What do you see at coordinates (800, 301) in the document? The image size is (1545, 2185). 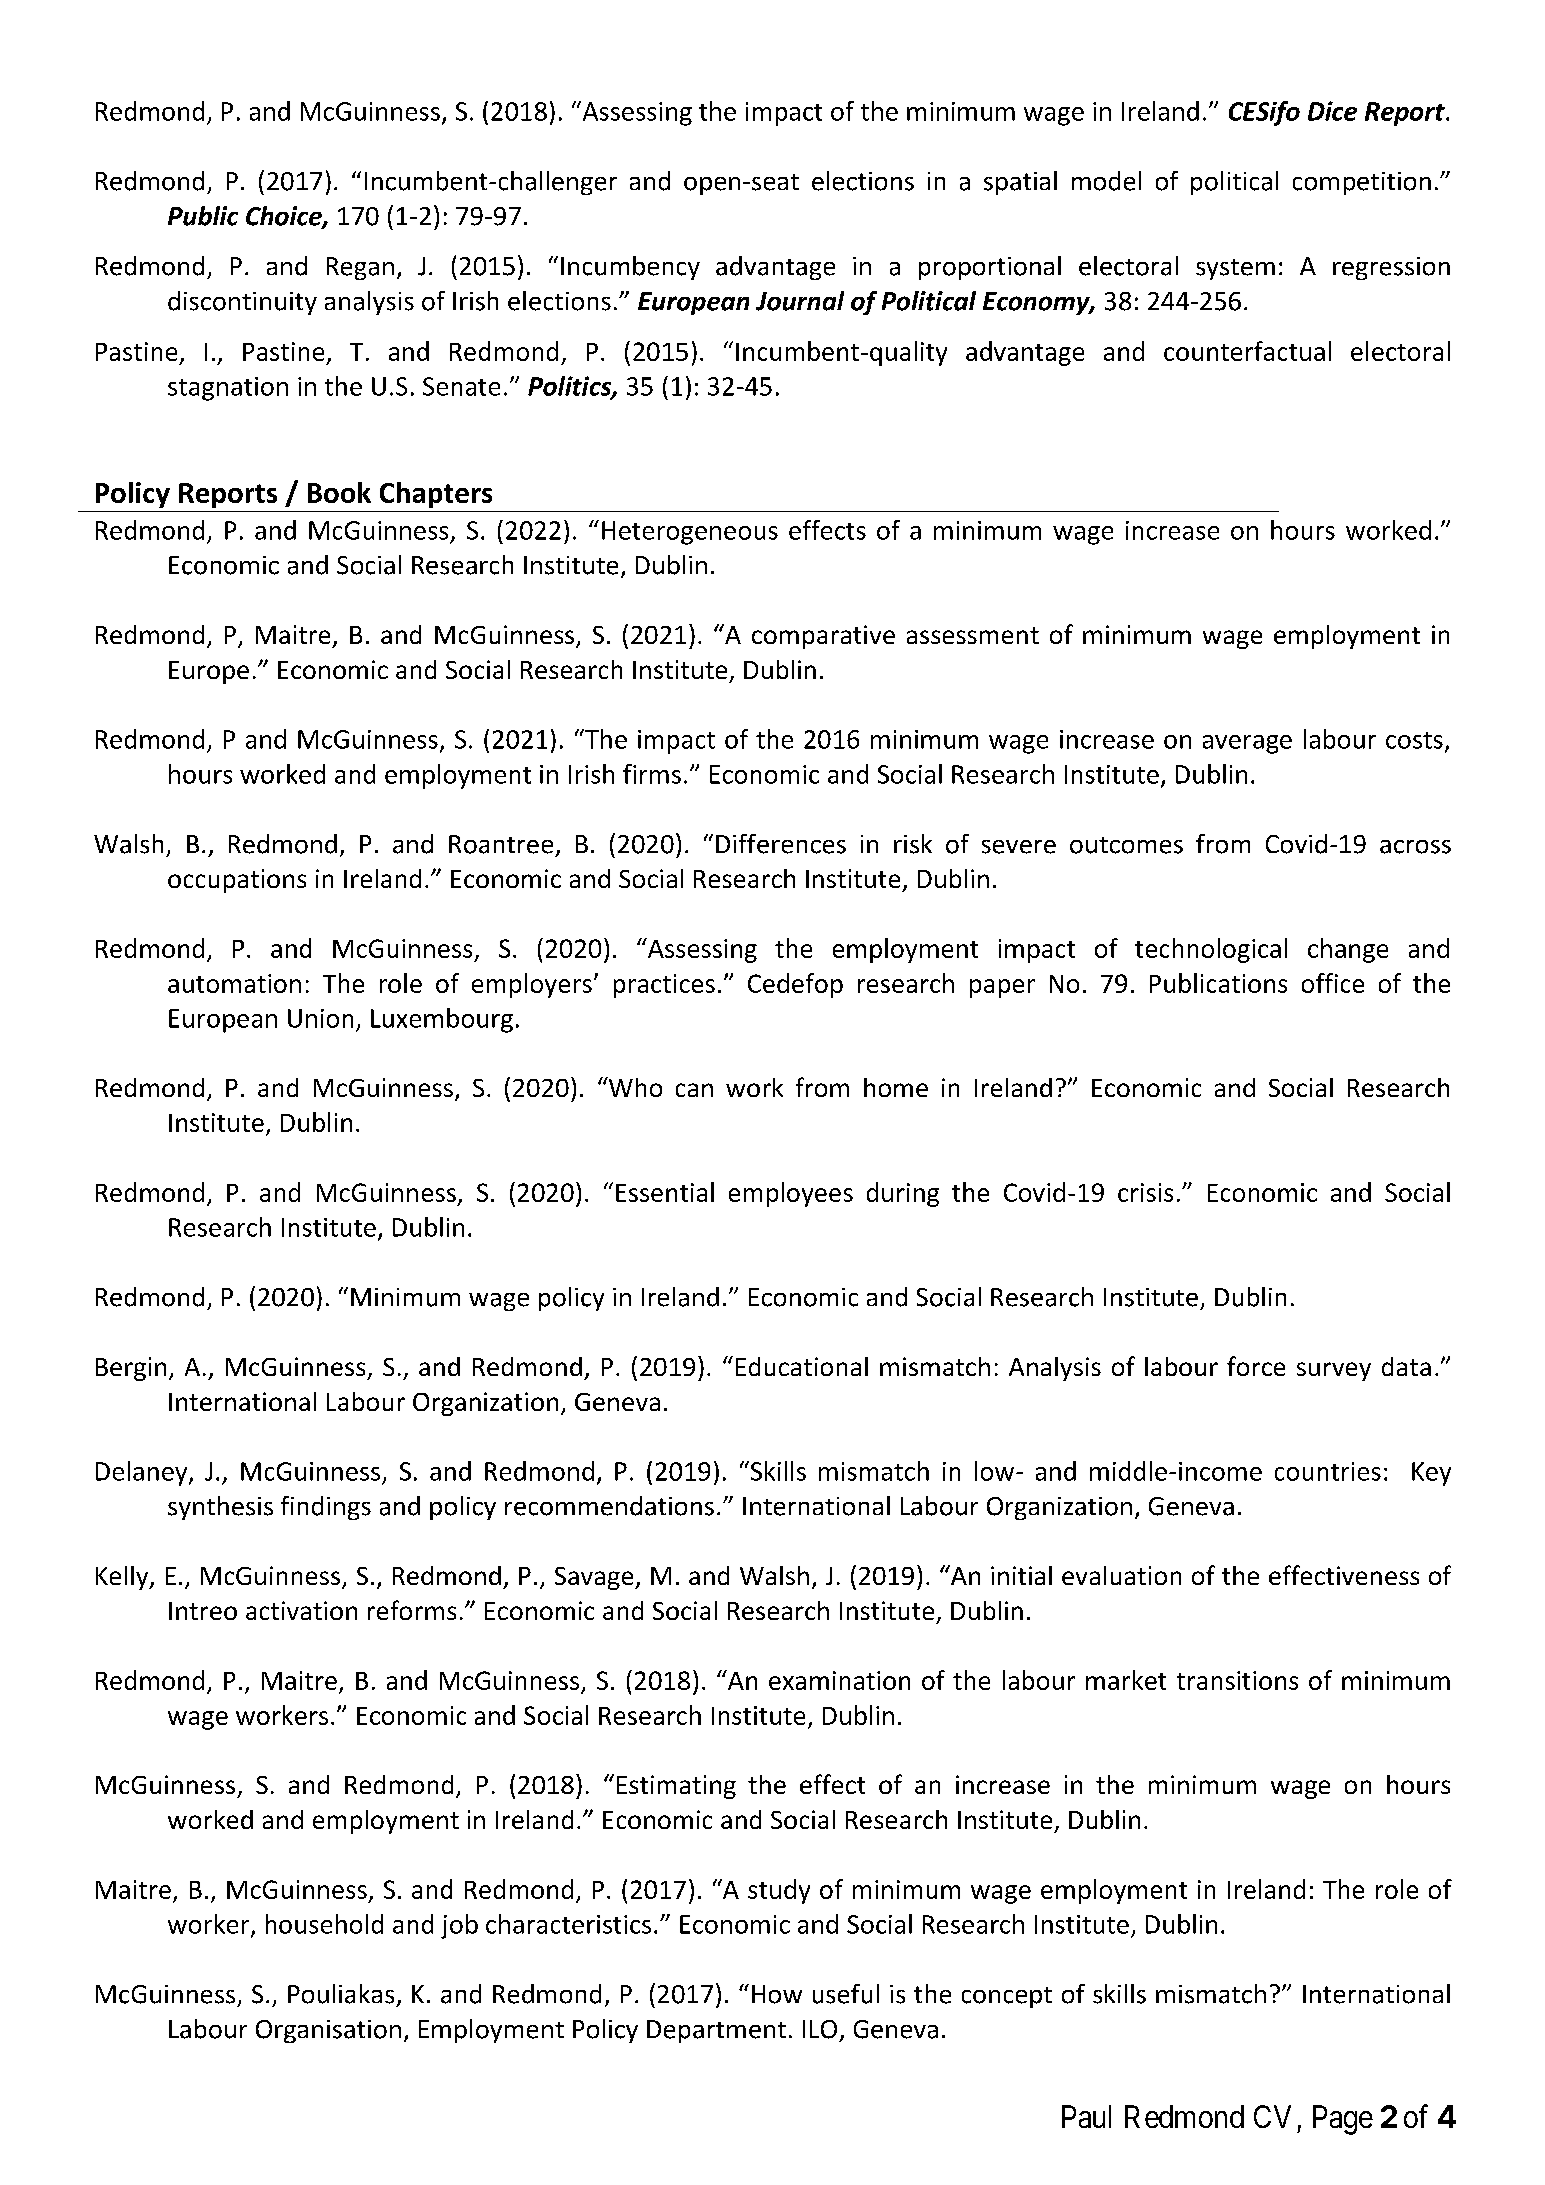 I see `Journal` at bounding box center [800, 301].
